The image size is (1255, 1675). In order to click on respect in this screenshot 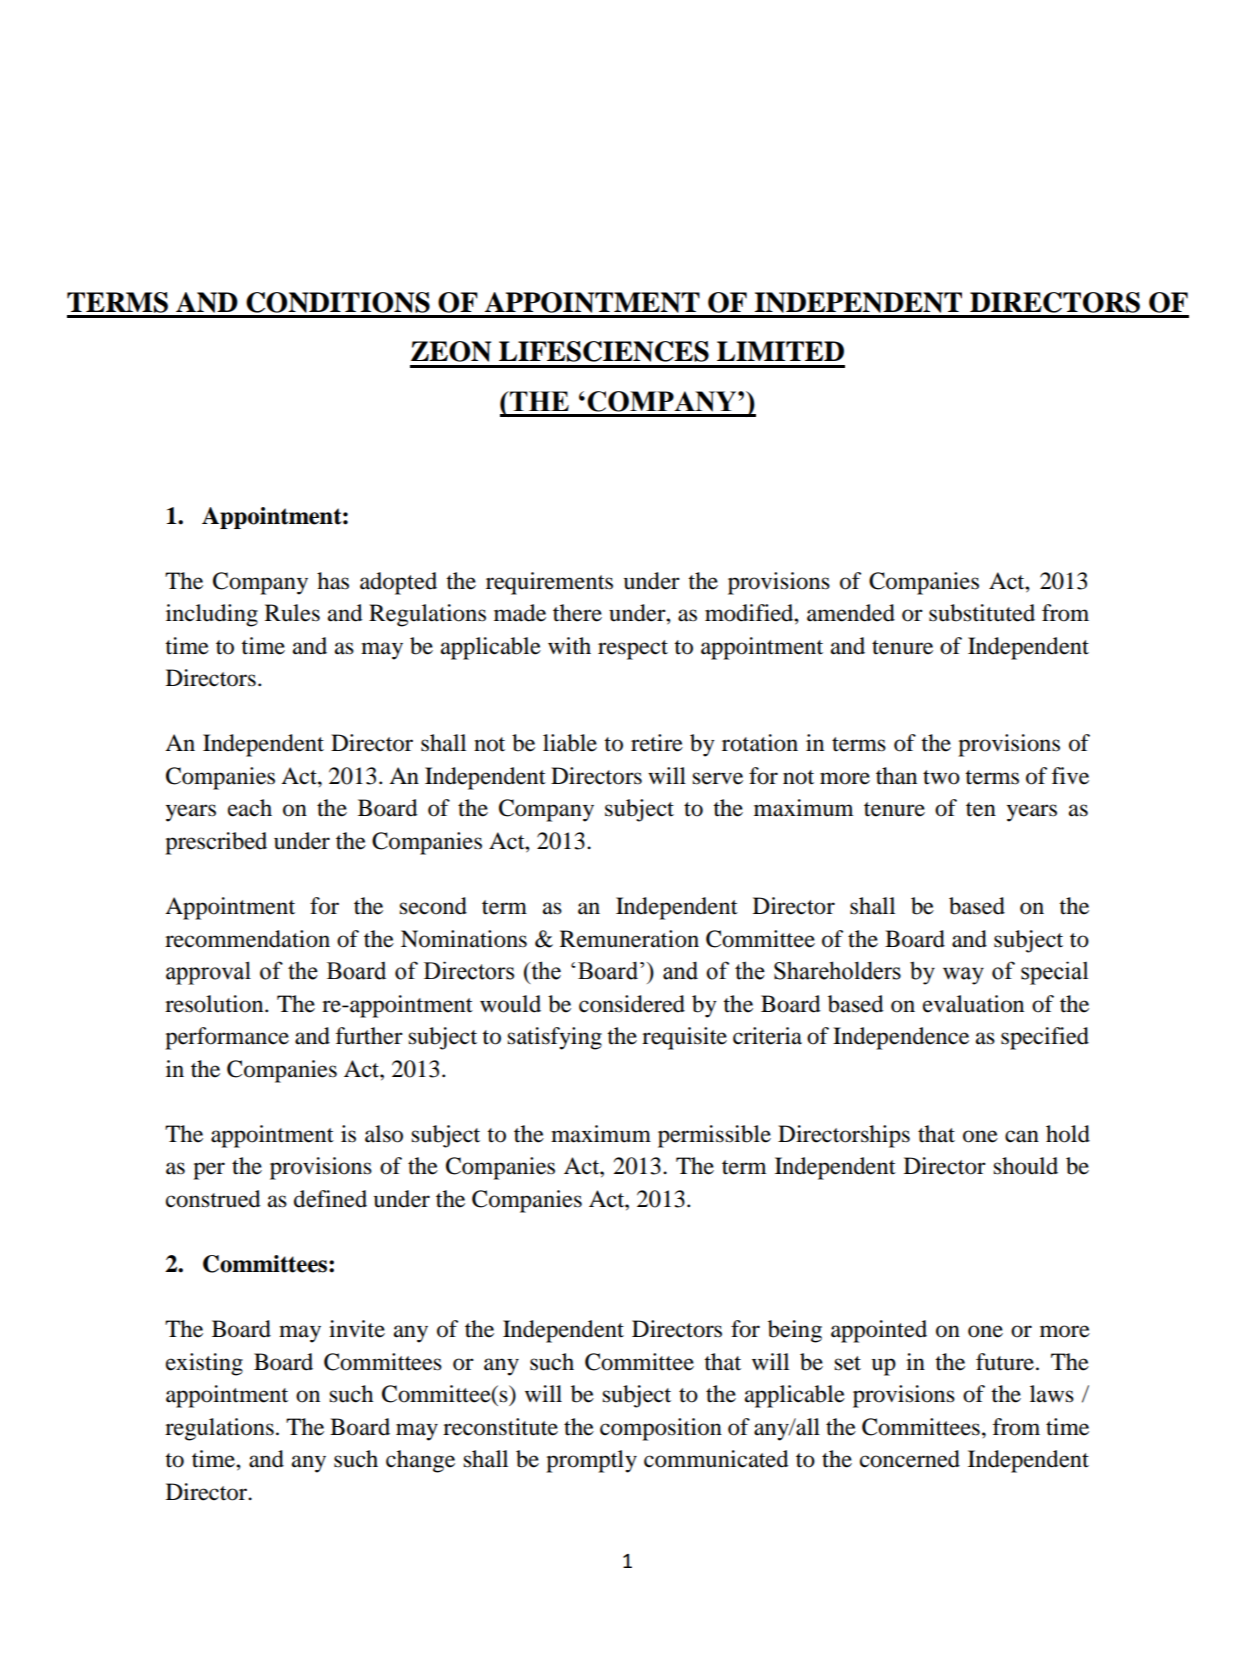, I will do `click(633, 650)`.
